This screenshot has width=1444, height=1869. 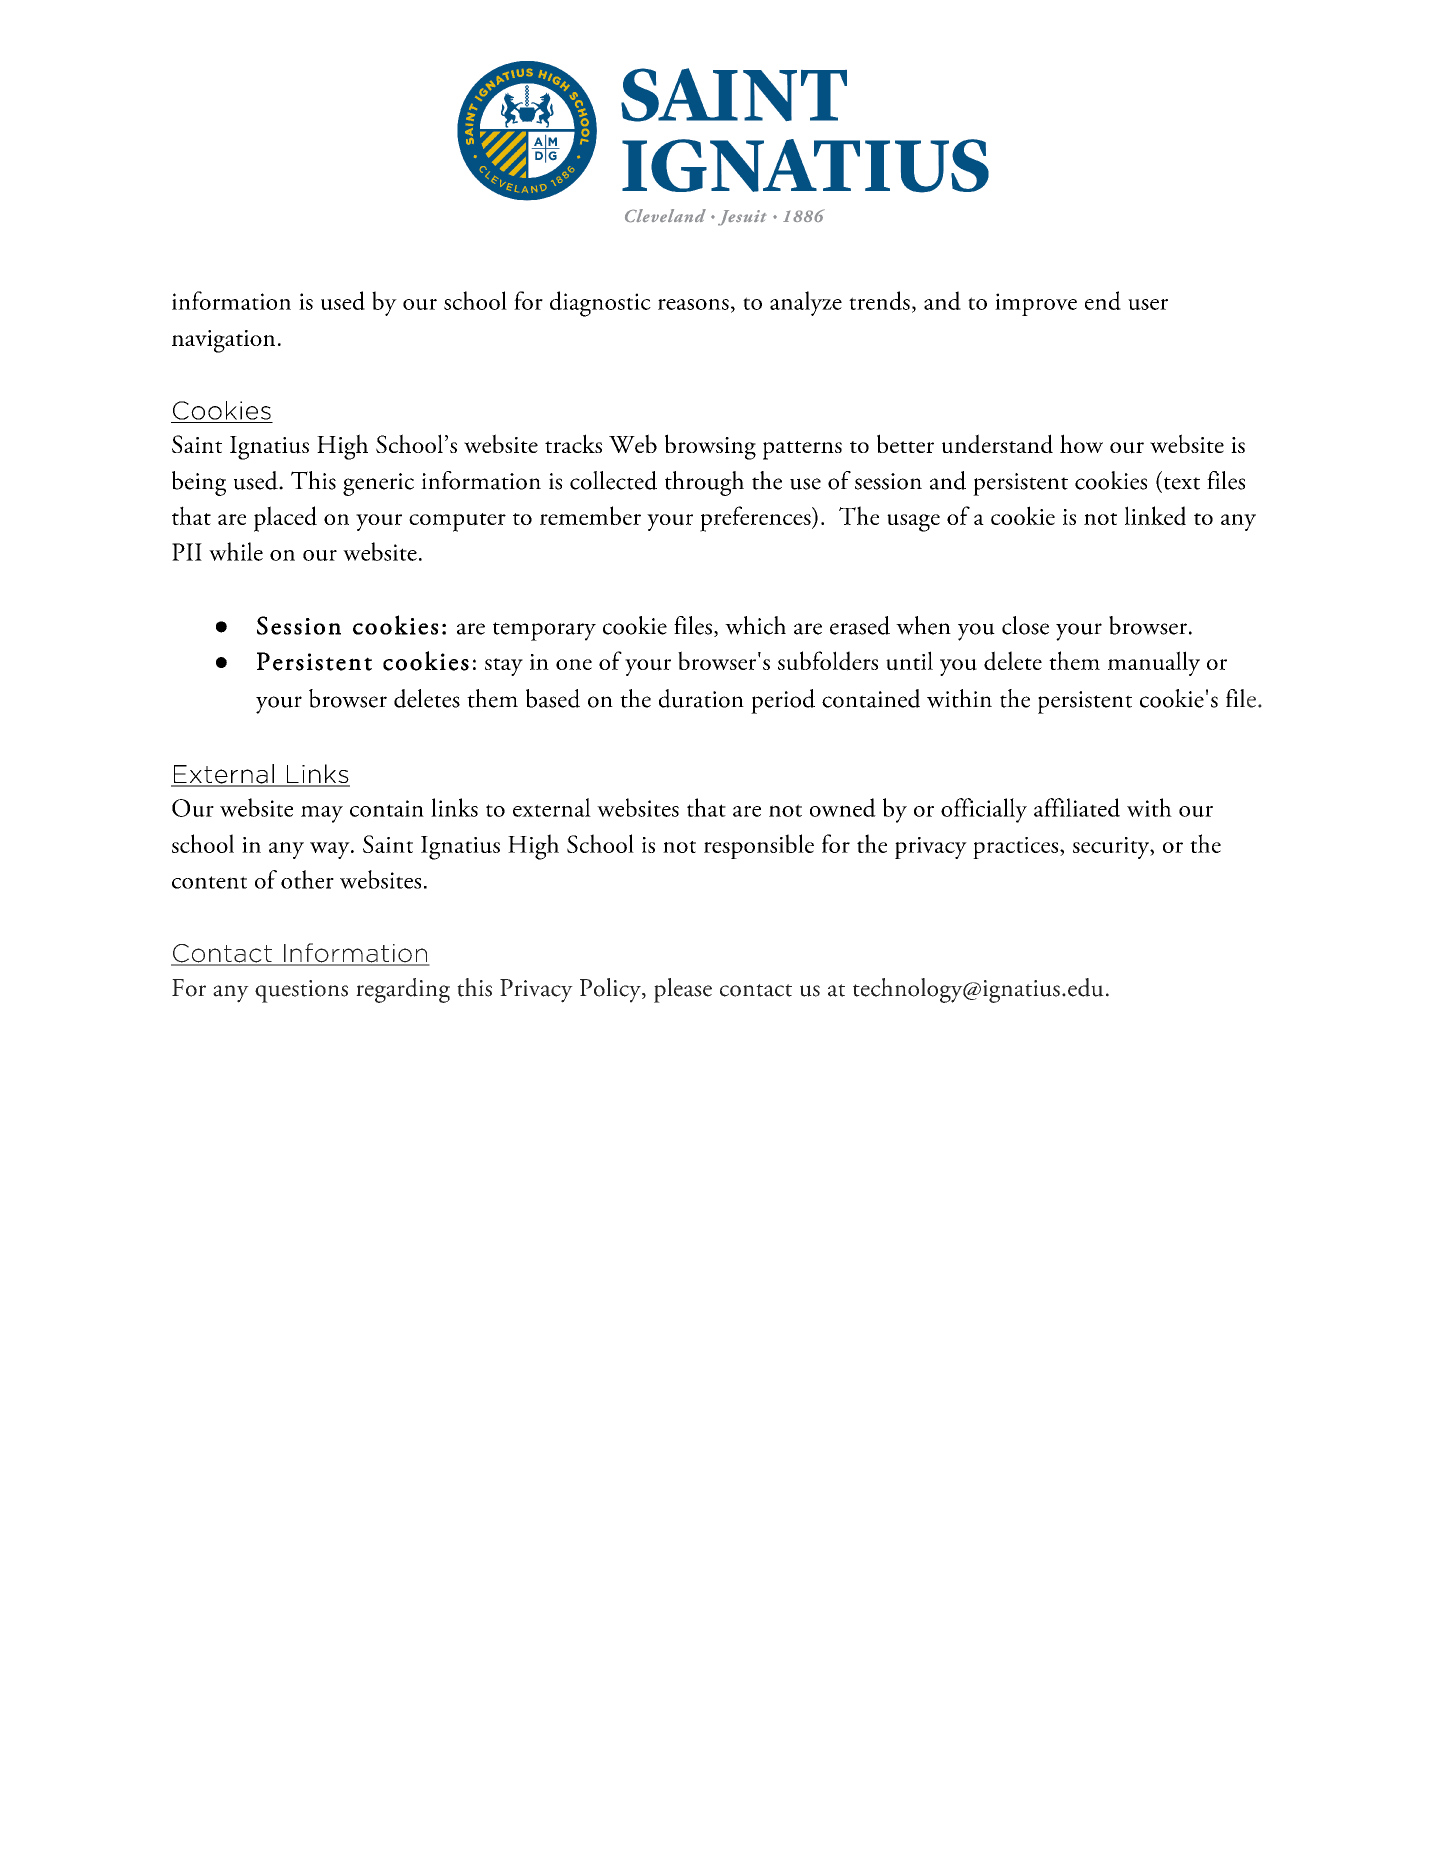 I want to click on reasons, so click(x=693, y=304).
